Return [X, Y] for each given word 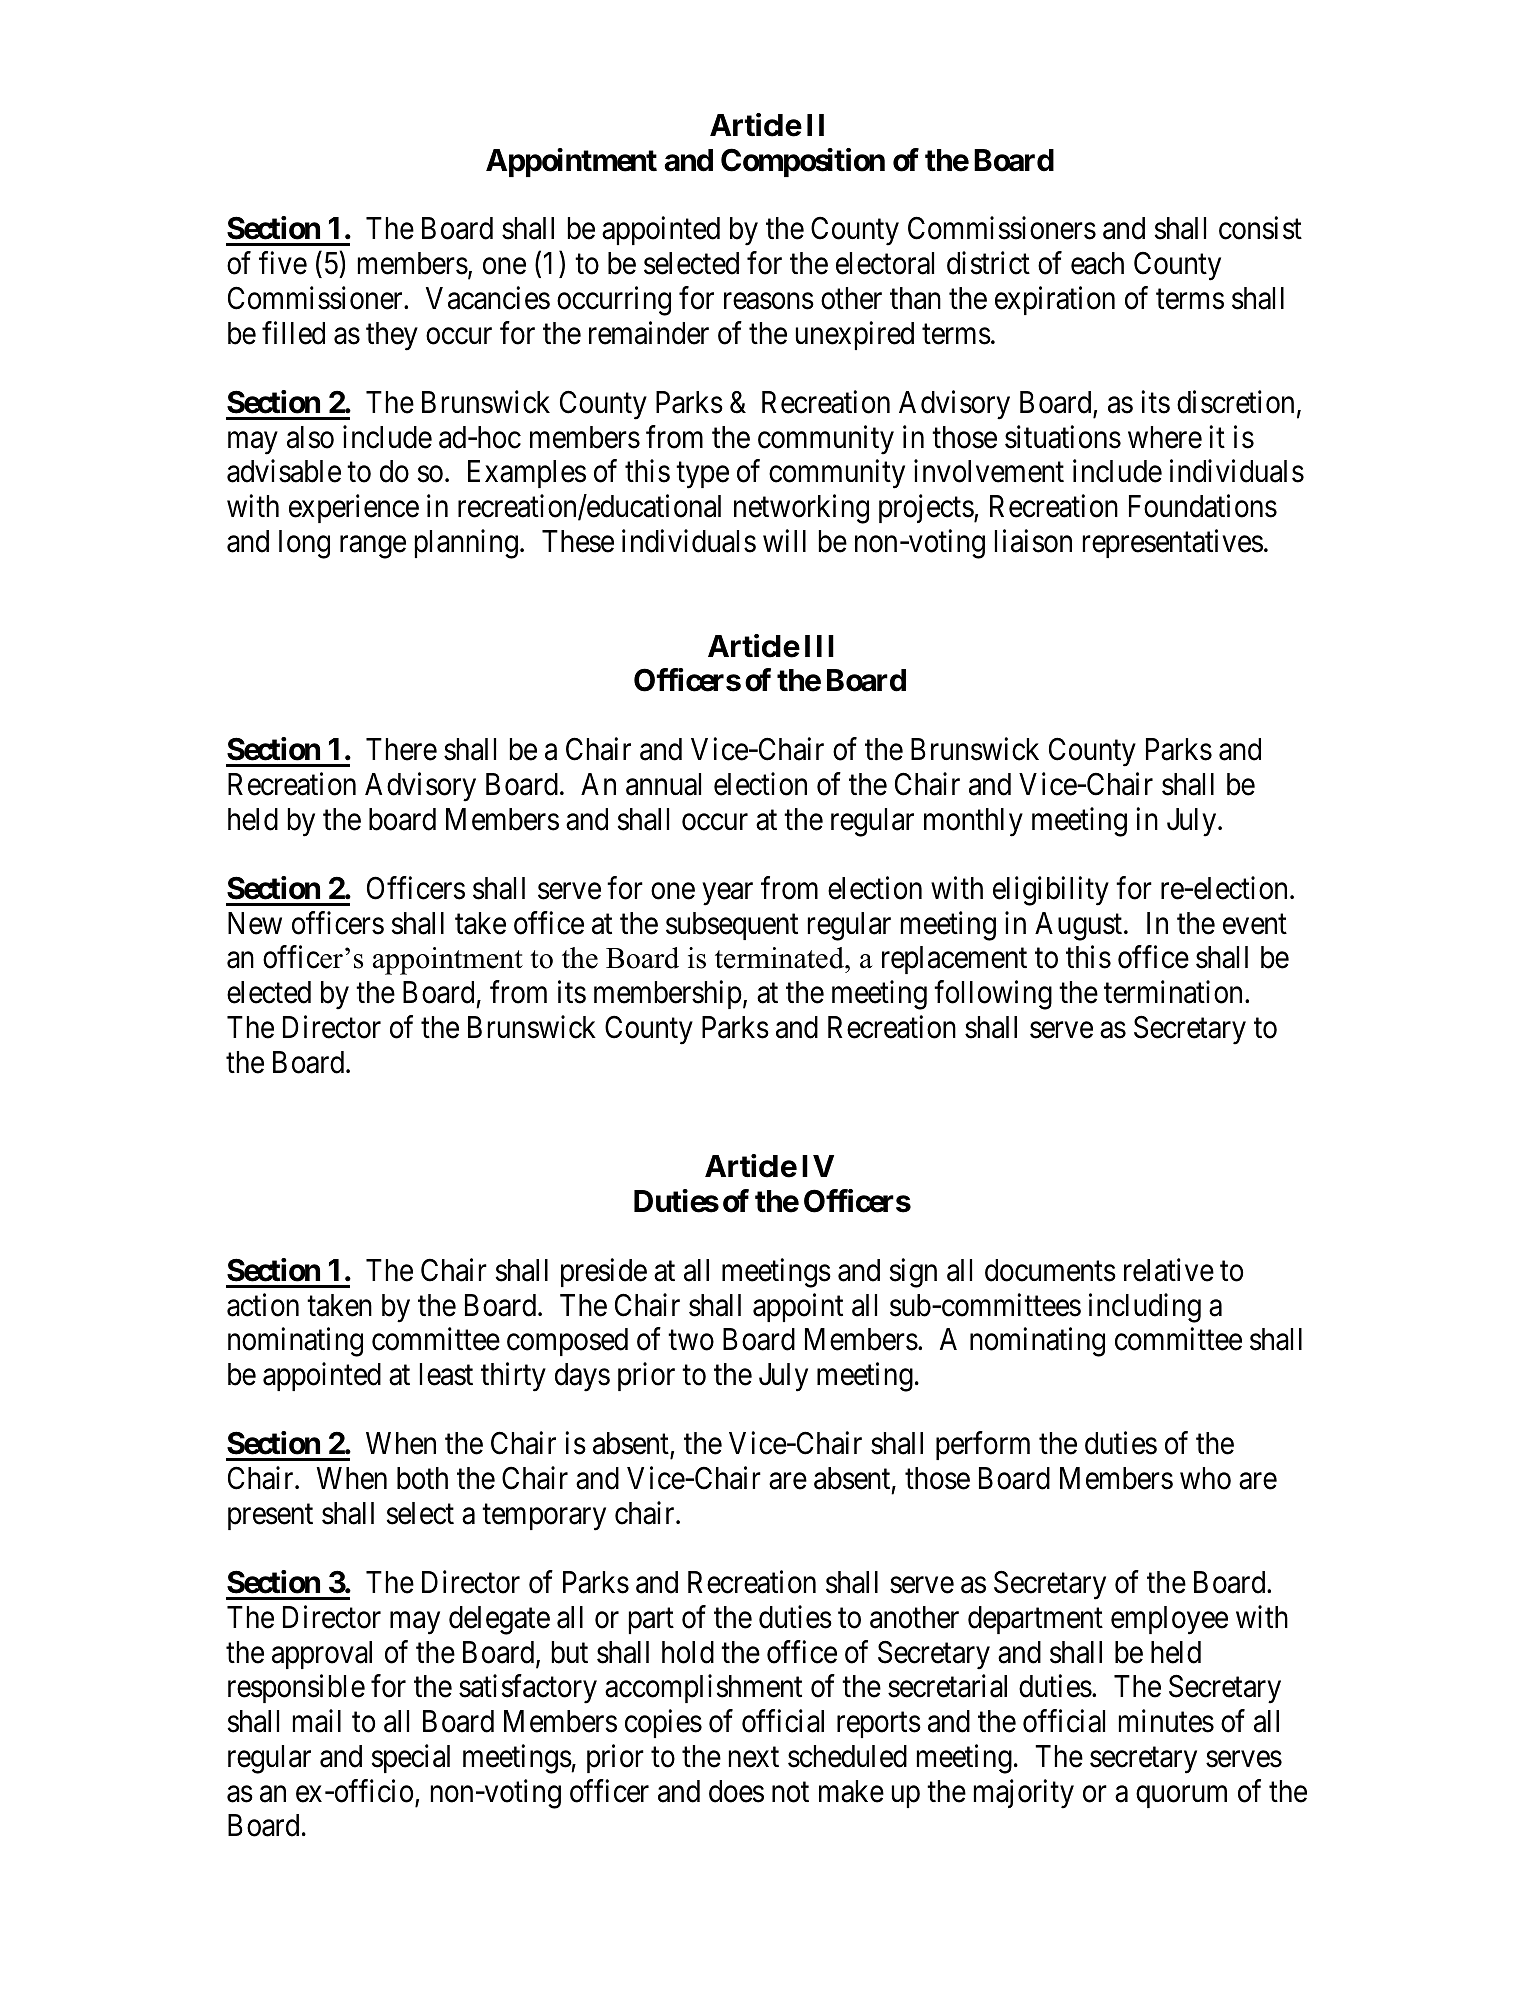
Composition [803, 162]
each [1097, 263]
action [263, 1305]
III [819, 646]
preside [604, 1272]
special [411, 1758]
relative [1169, 1270]
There [401, 749]
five [283, 263]
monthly [973, 822]
